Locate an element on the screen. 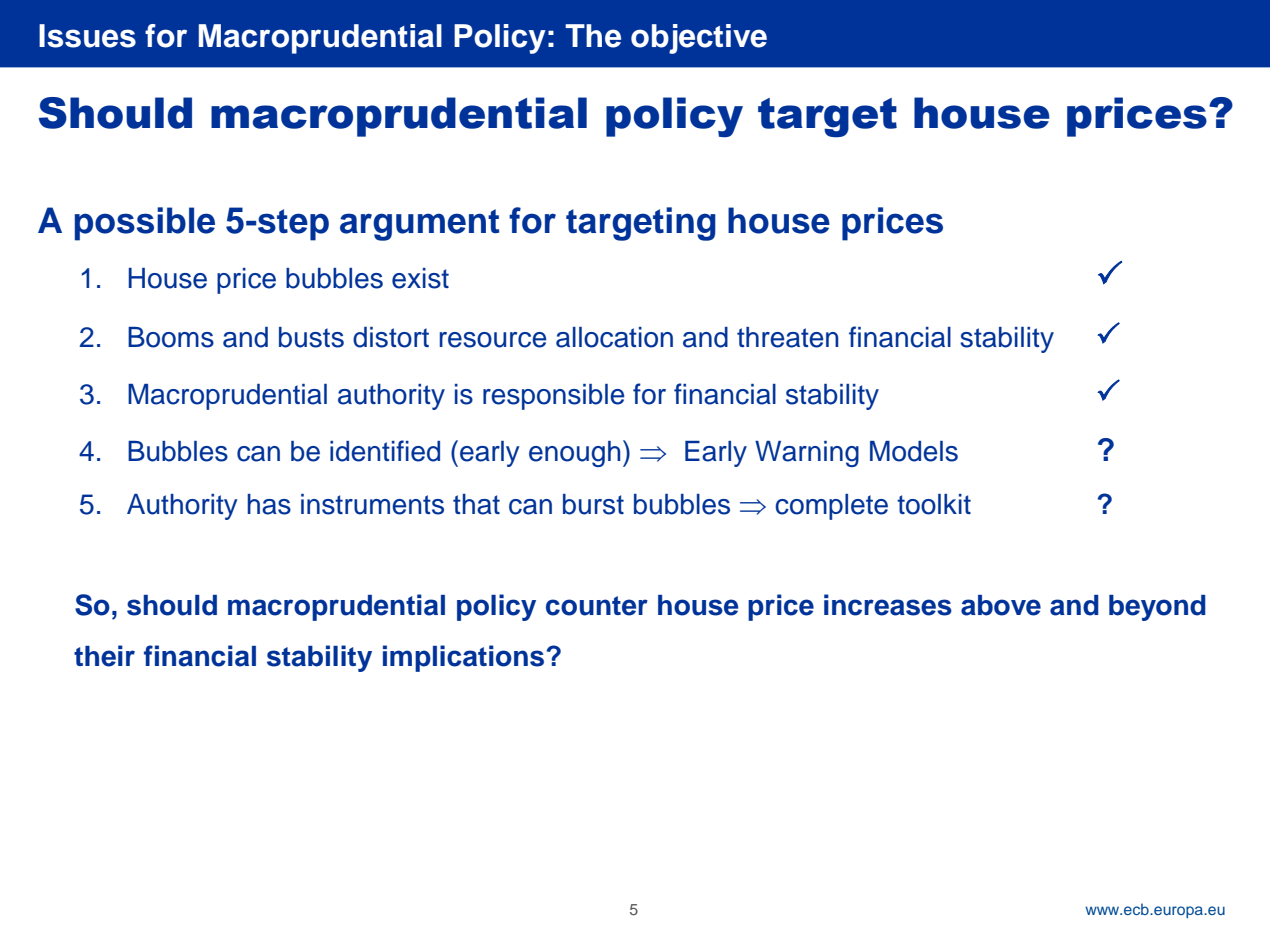 The image size is (1270, 952). enough is located at coordinates (574, 454).
